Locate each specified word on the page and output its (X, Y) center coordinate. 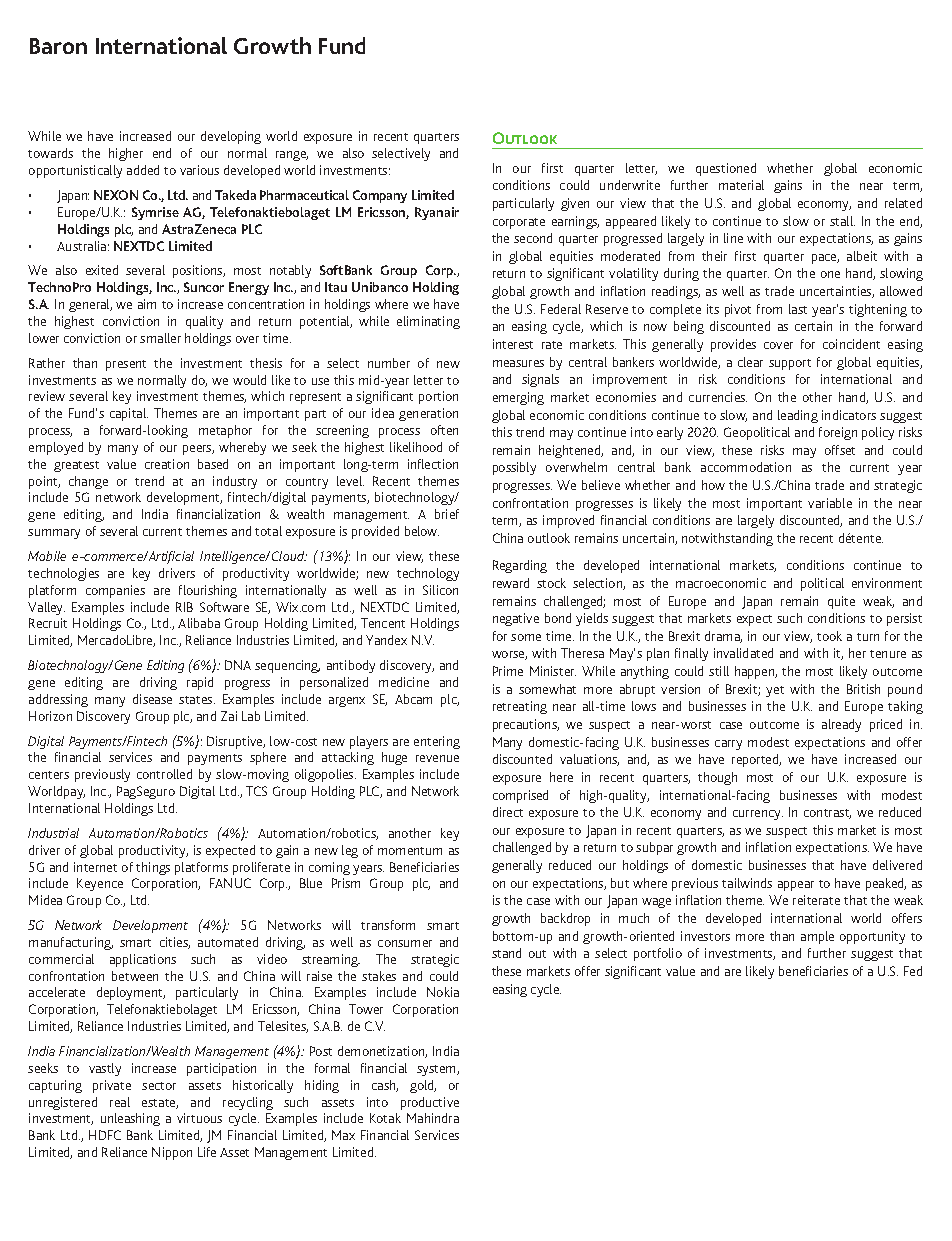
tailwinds (747, 883)
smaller (160, 338)
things (153, 868)
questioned (726, 169)
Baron (58, 46)
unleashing (130, 1119)
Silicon (440, 590)
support (790, 364)
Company (380, 196)
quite (841, 602)
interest (513, 344)
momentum (410, 851)
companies (115, 591)
